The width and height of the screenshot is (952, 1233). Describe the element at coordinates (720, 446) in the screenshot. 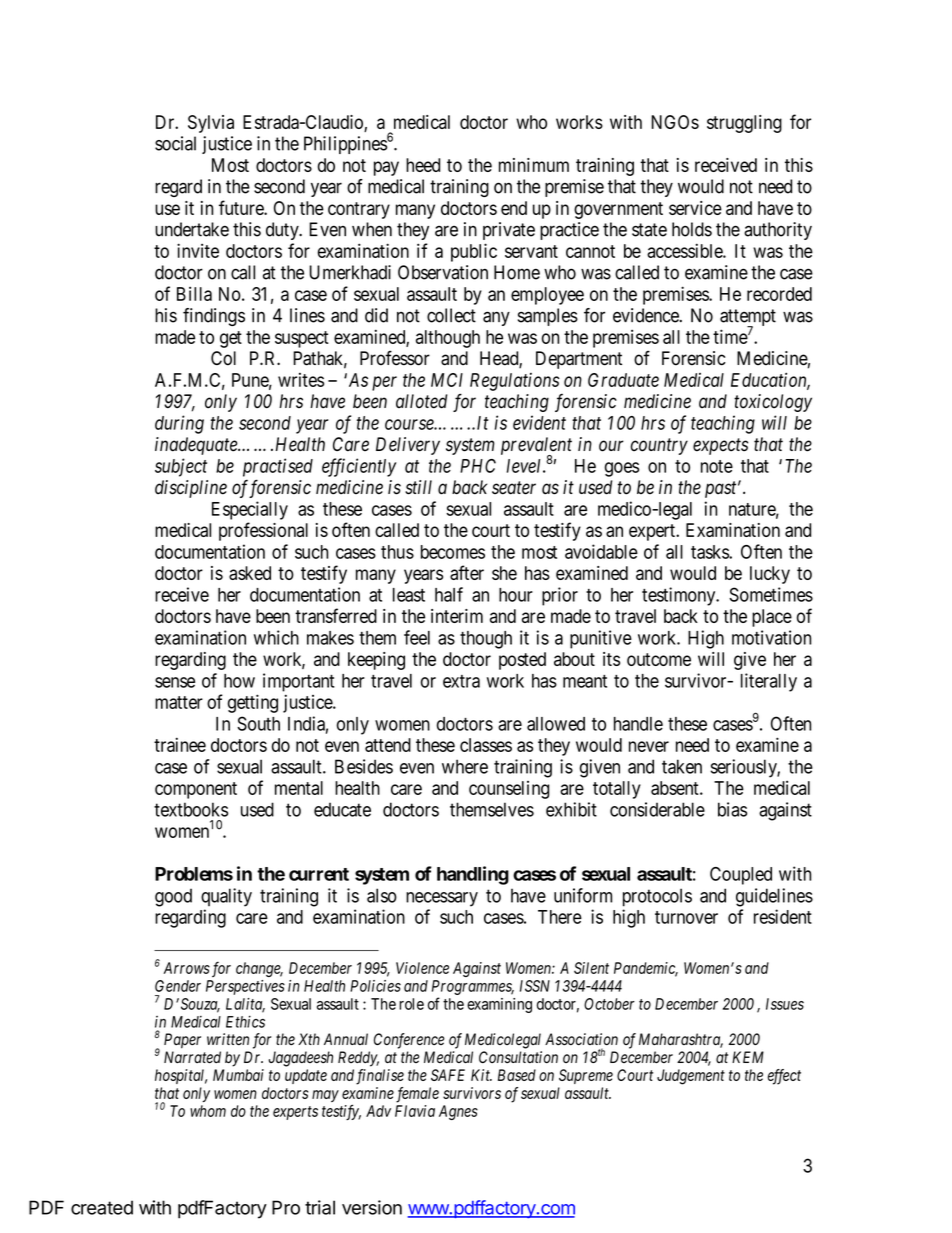

I see `expects` at that location.
